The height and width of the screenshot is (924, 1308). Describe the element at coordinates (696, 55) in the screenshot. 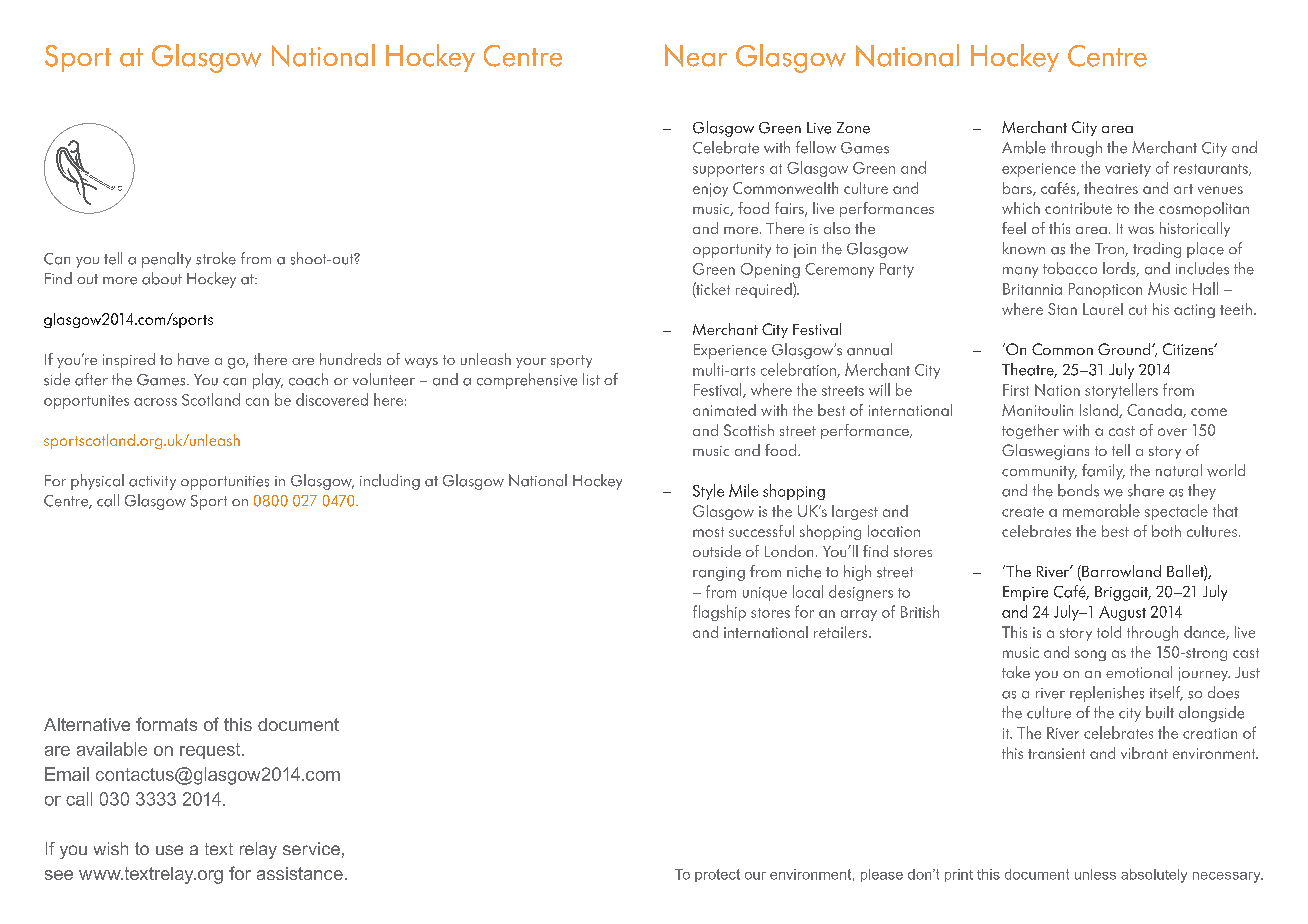

I see `Near` at that location.
